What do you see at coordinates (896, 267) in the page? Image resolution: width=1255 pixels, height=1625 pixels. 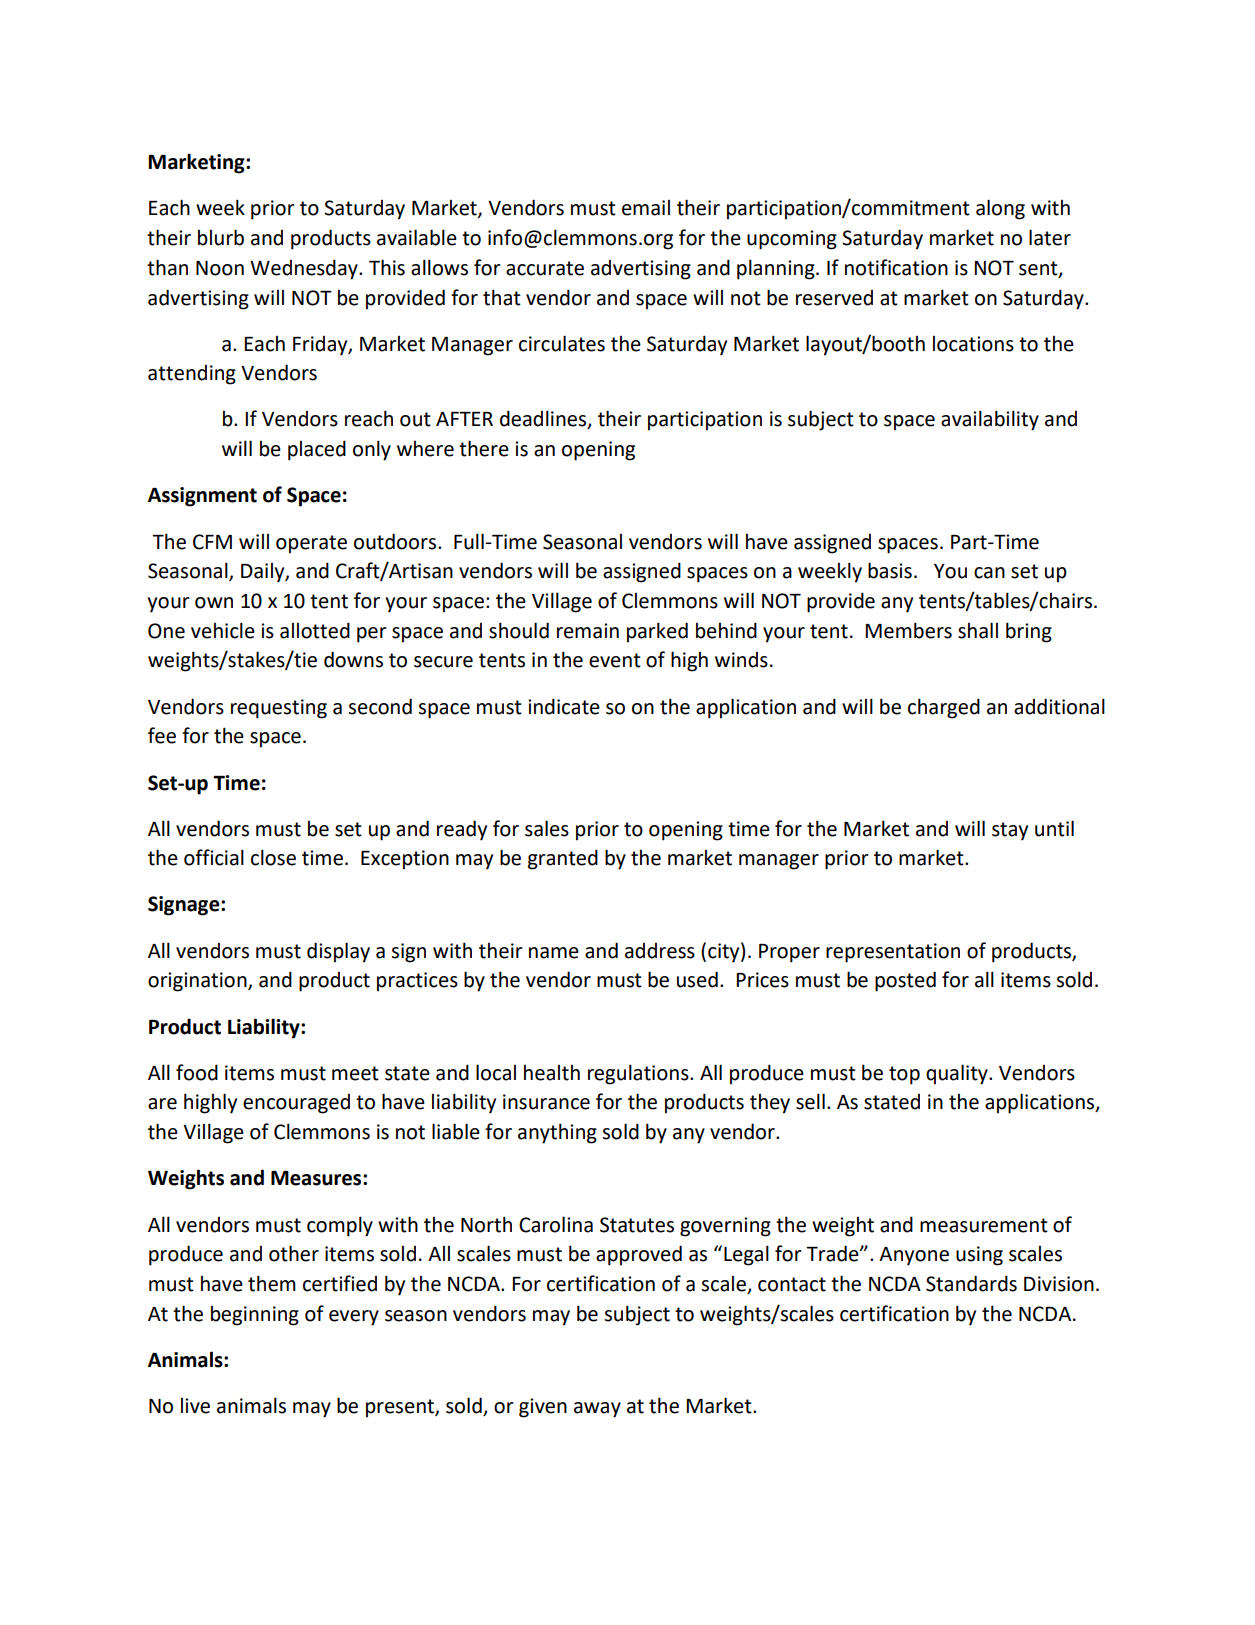 I see `notification` at bounding box center [896, 267].
